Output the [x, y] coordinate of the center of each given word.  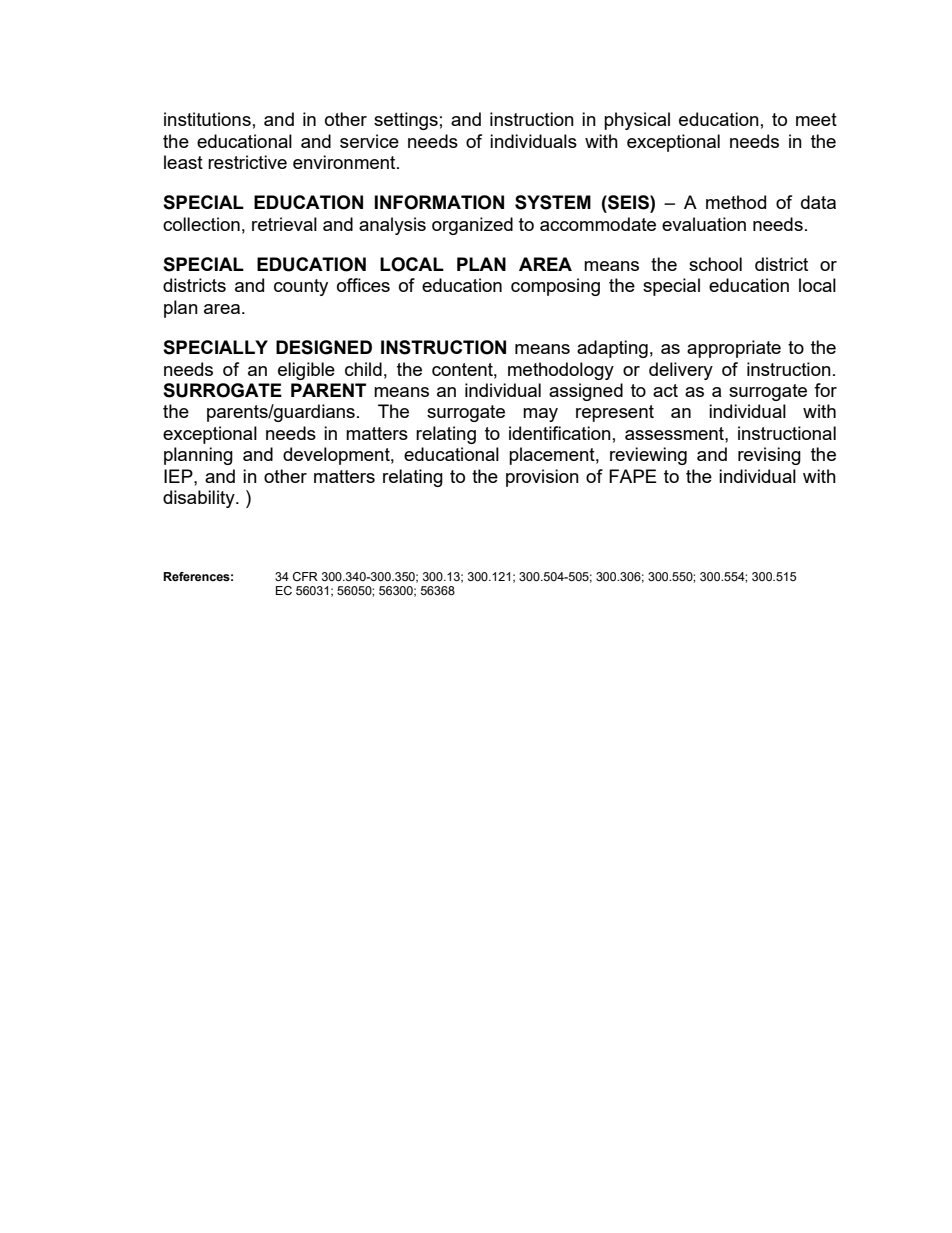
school [715, 264]
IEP [179, 476]
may [540, 415]
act [665, 390]
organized [472, 226]
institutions [207, 119]
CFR [305, 576]
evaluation [704, 224]
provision [542, 478]
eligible [306, 371]
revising [769, 456]
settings [406, 121]
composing [555, 287]
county [301, 287]
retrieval [284, 224]
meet [816, 119]
